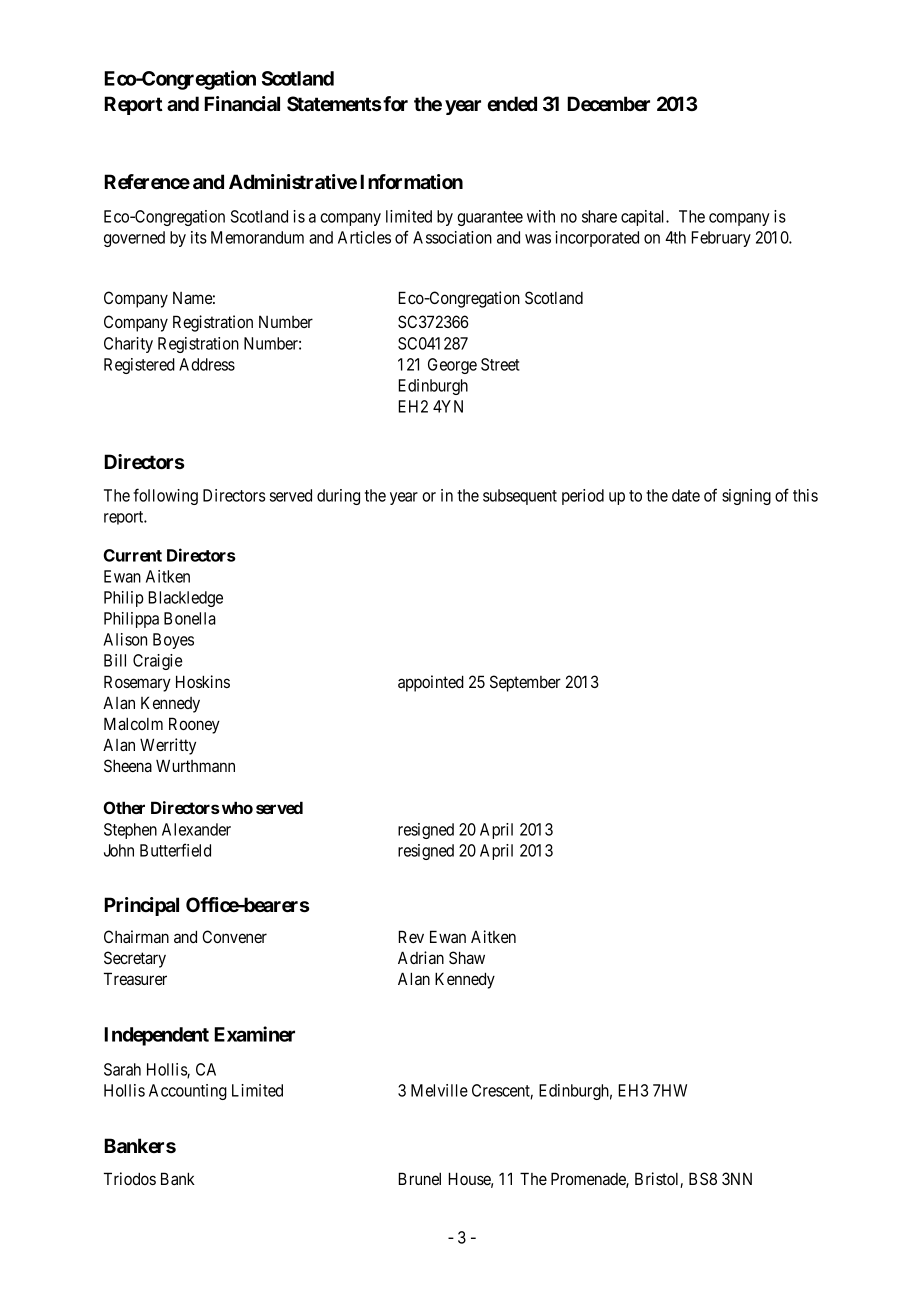 The height and width of the screenshot is (1308, 924). I want to click on signing, so click(746, 497).
